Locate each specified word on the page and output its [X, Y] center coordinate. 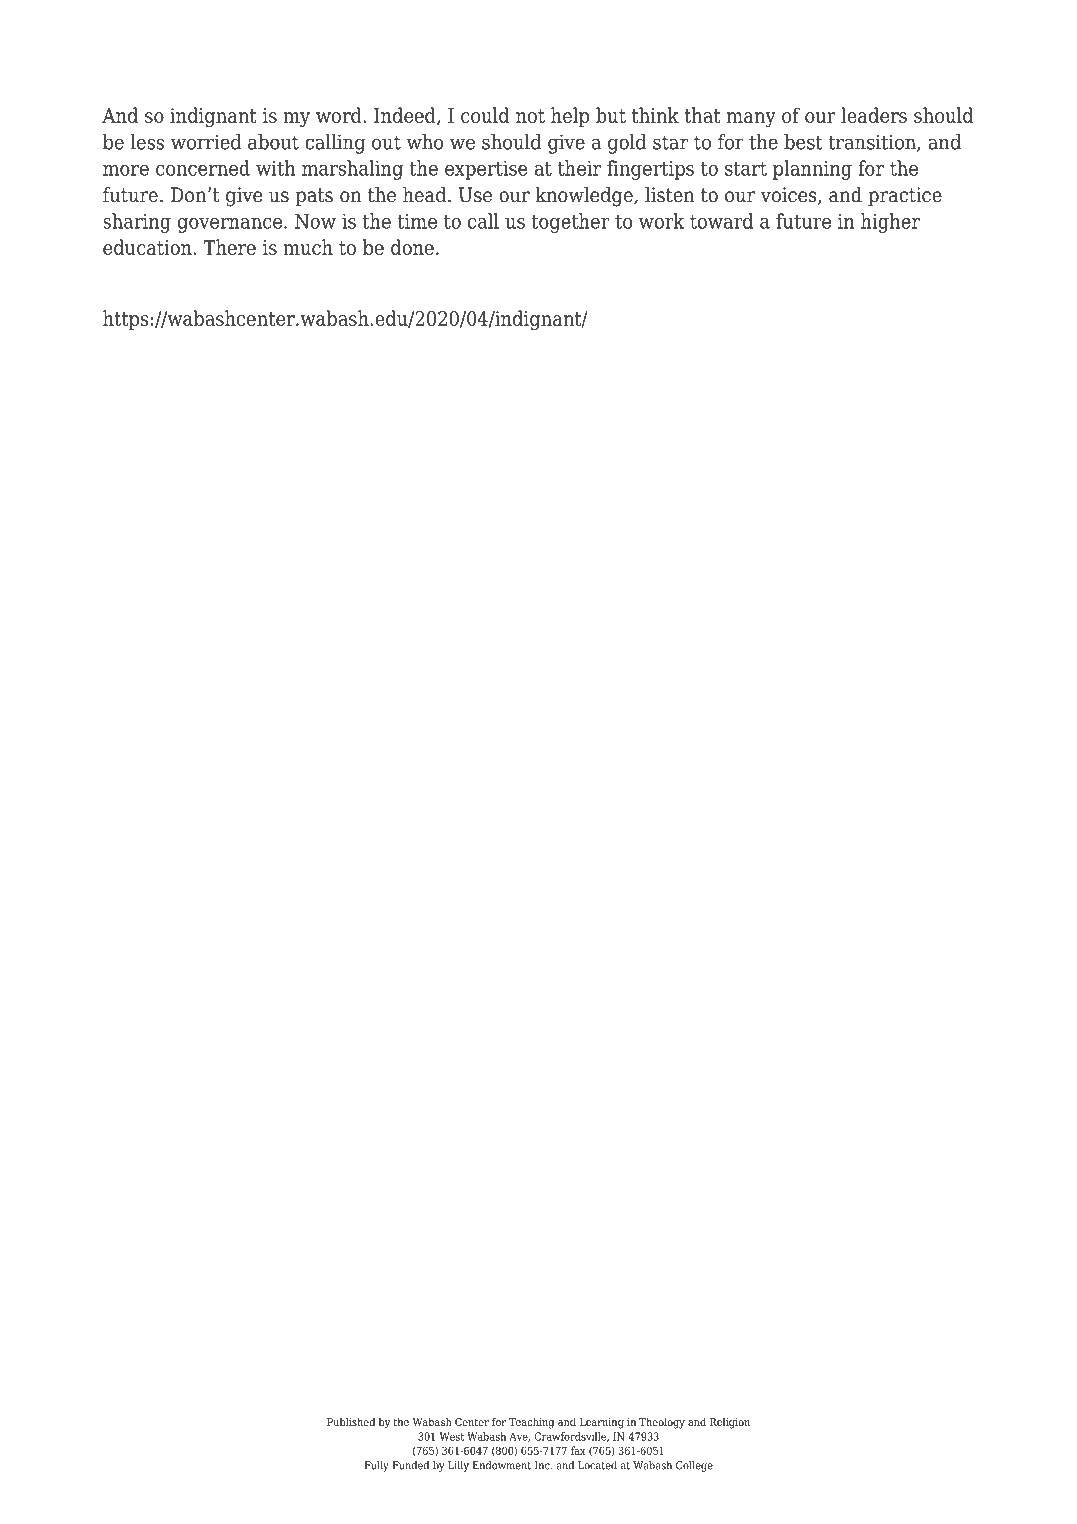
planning [812, 170]
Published [351, 1421]
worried [206, 142]
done [412, 247]
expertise [486, 170]
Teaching [531, 1423]
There [229, 247]
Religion [730, 1423]
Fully [376, 1466]
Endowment [501, 1465]
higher [890, 223]
